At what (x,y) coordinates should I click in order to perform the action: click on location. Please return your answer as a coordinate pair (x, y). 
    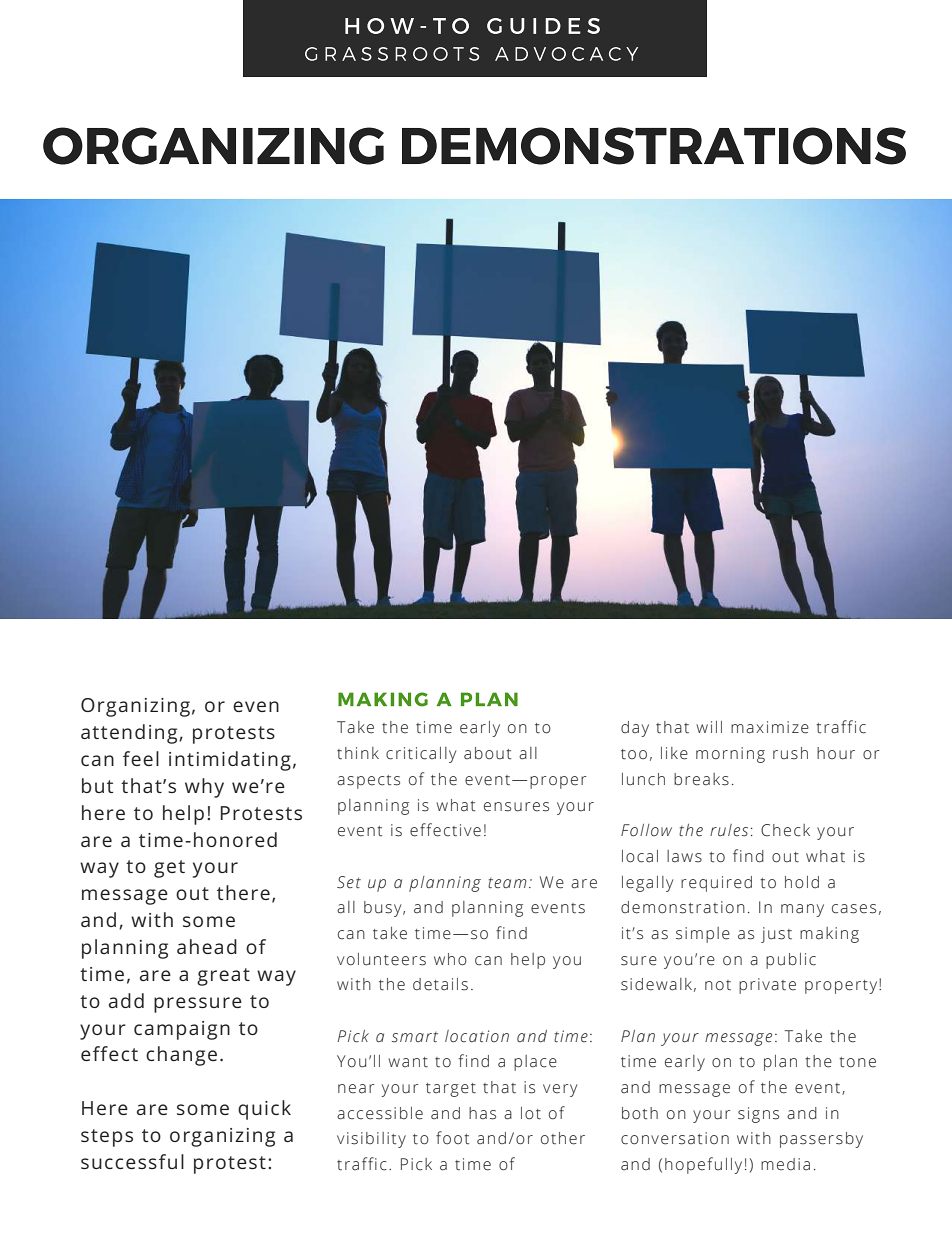
    Looking at the image, I should click on (477, 1036).
